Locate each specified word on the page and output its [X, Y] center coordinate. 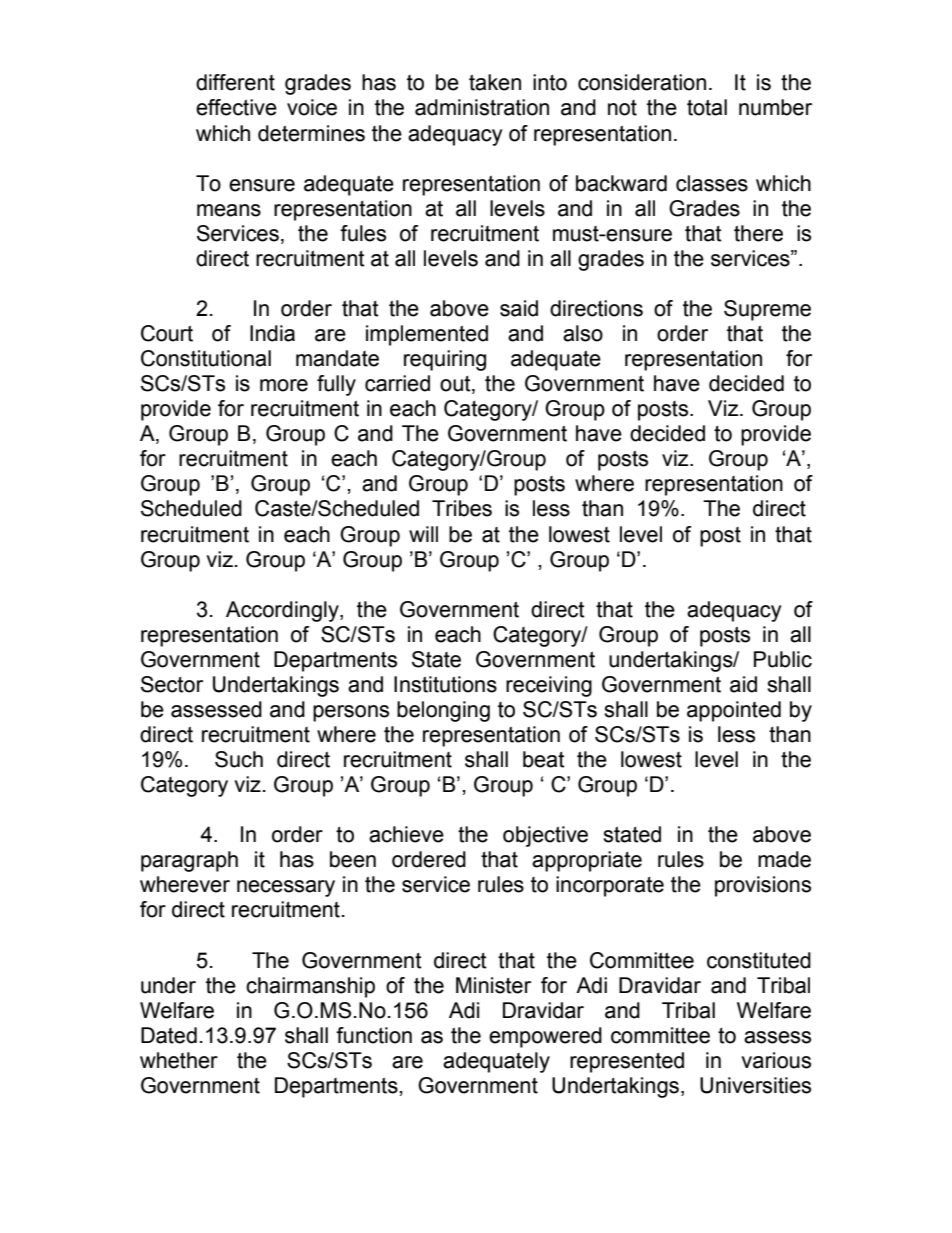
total [707, 107]
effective [236, 107]
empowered [545, 1037]
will [423, 534]
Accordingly [283, 611]
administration [482, 107]
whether [179, 1060]
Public [783, 659]
